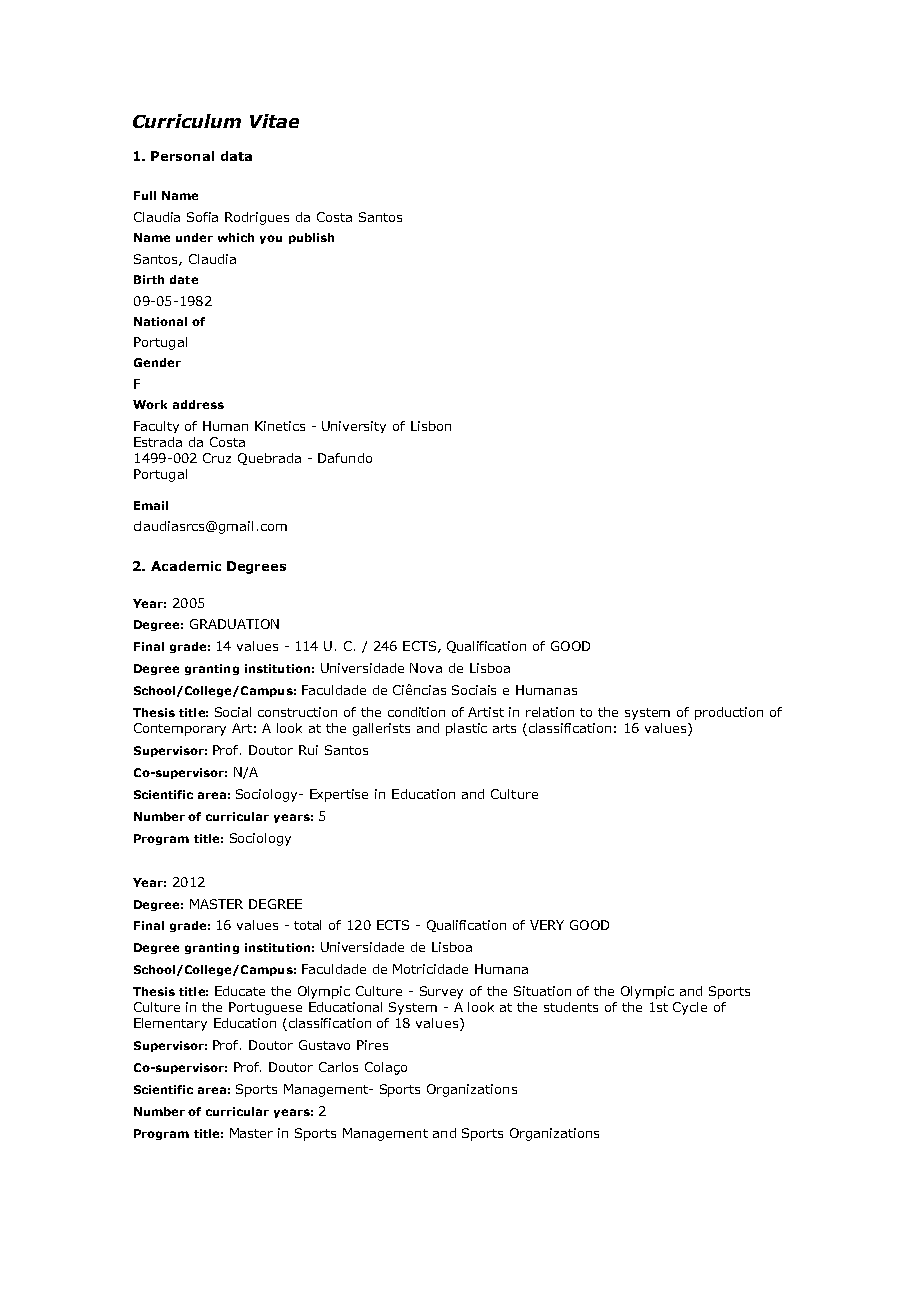 This screenshot has width=924, height=1308. I want to click on Elementary, so click(170, 1024).
